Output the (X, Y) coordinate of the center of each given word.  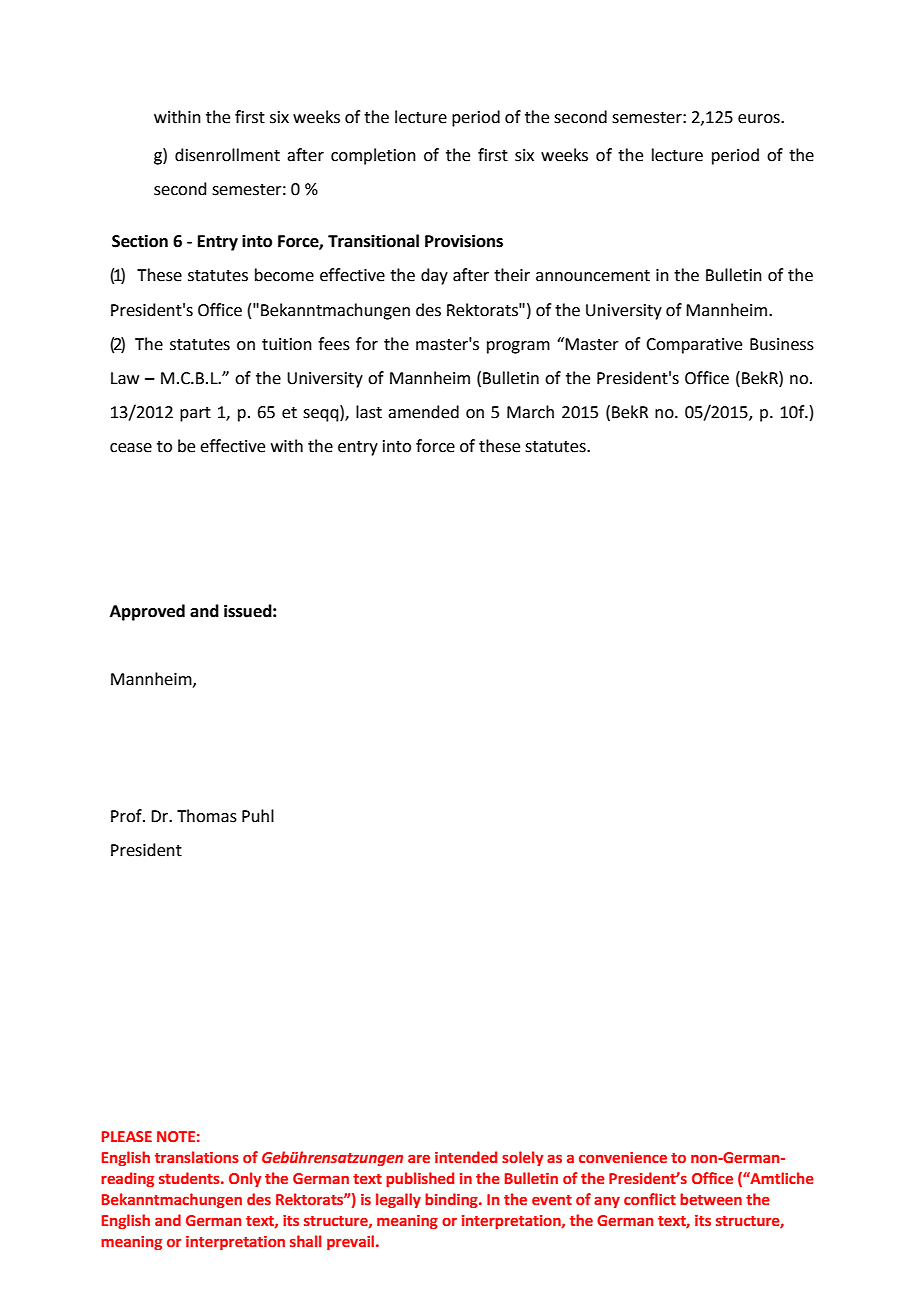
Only (245, 1179)
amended (423, 412)
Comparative (694, 346)
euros (760, 119)
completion (373, 156)
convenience (623, 1157)
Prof (127, 816)
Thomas (207, 816)
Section (140, 241)
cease (131, 448)
